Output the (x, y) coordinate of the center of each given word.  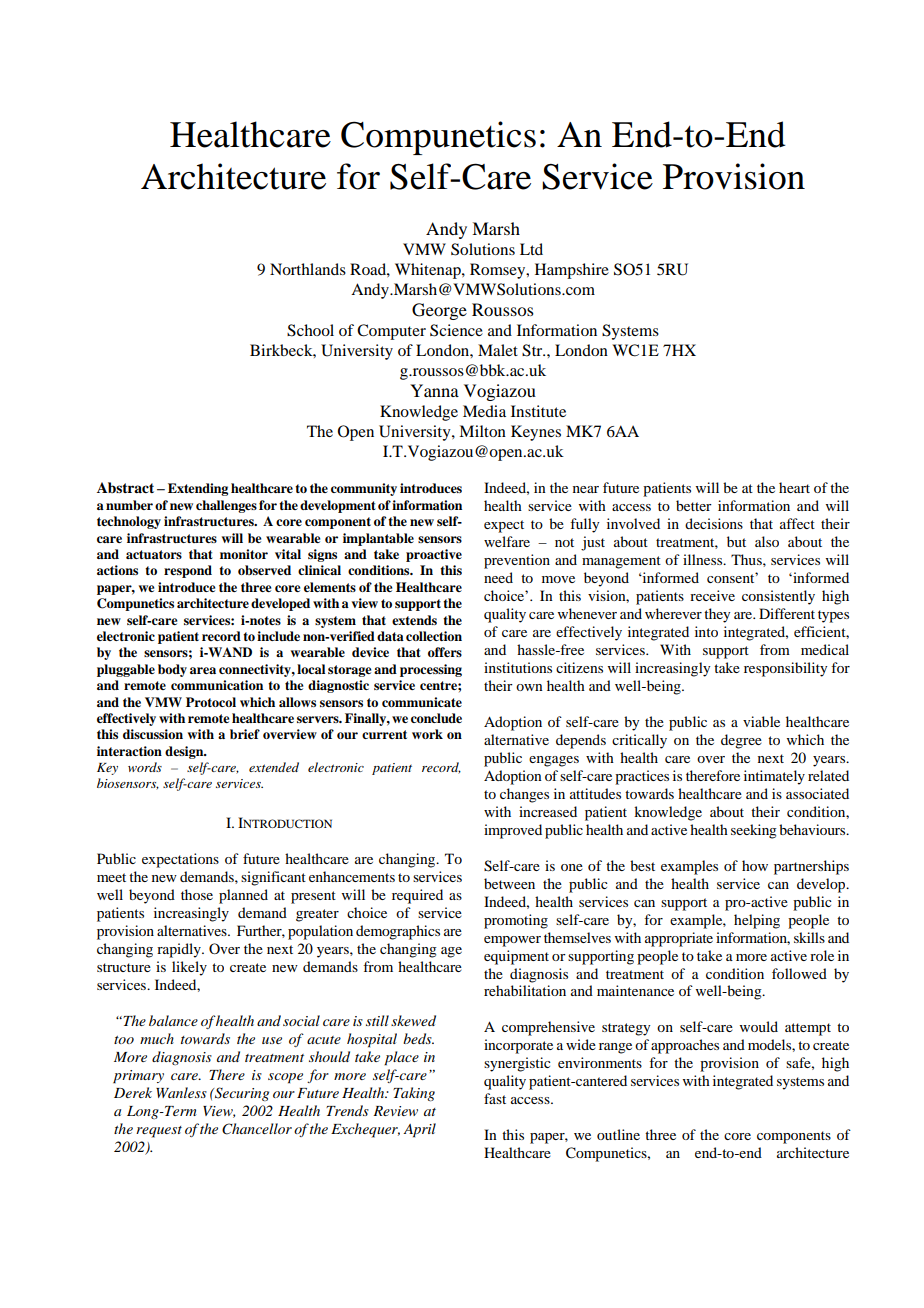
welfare (507, 541)
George (439, 311)
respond (188, 571)
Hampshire (572, 271)
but (736, 541)
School (310, 330)
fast (495, 1098)
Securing (241, 1094)
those (197, 894)
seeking (754, 831)
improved (513, 831)
